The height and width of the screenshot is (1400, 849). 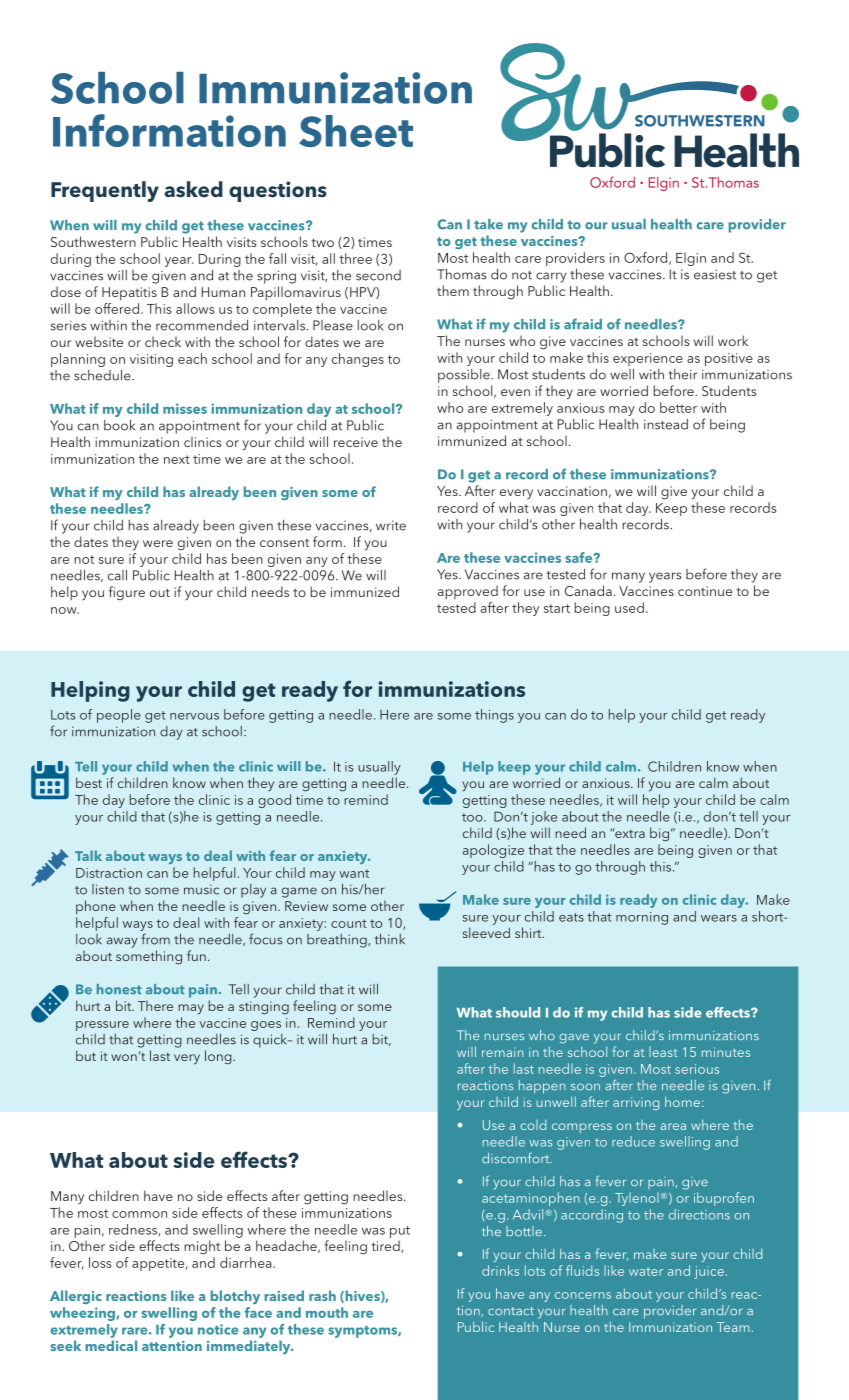 I want to click on approved, so click(x=468, y=592).
